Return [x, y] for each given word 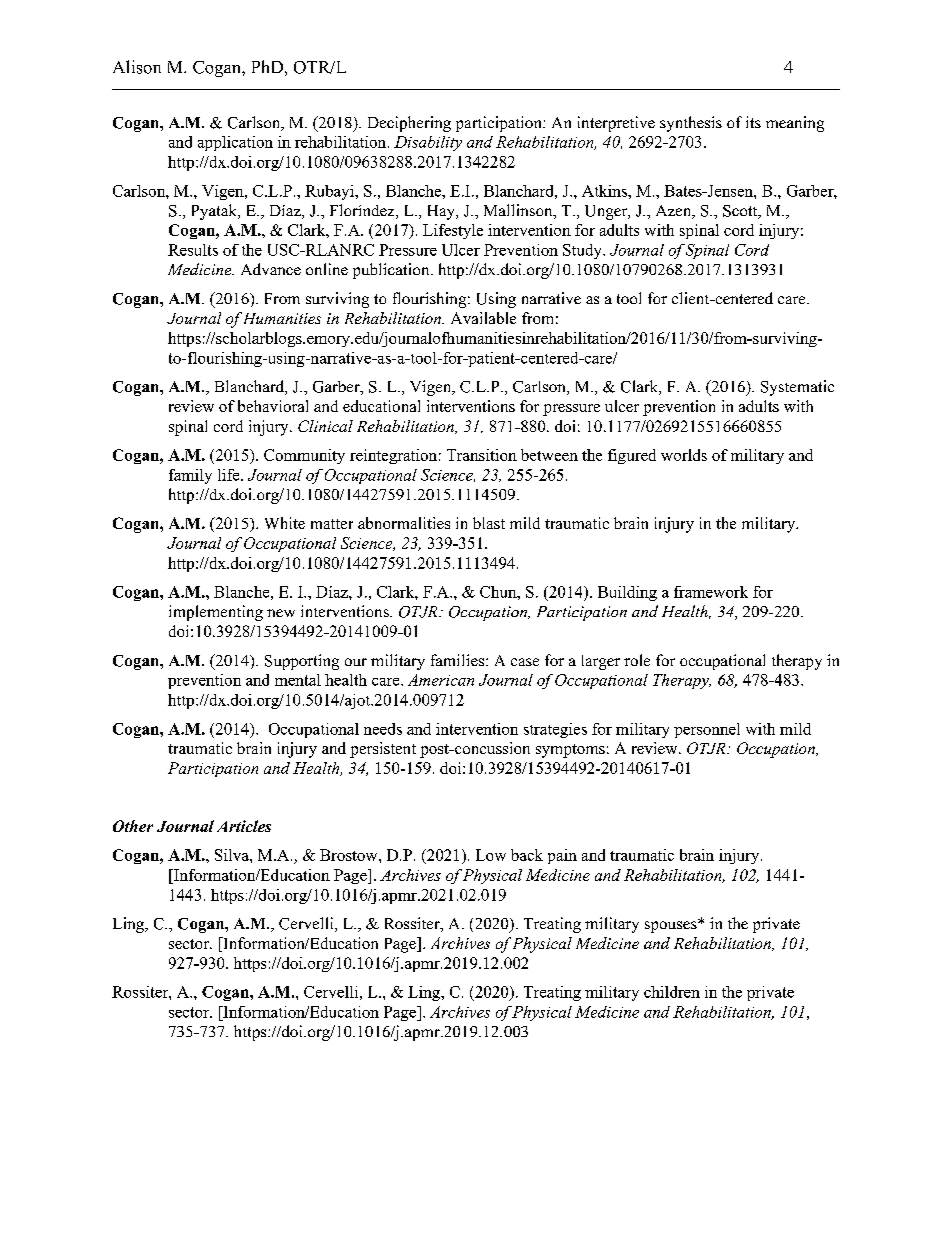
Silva [233, 855]
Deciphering [409, 124]
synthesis [691, 124]
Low [491, 855]
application [235, 143]
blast [489, 523]
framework [711, 592]
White [285, 523]
